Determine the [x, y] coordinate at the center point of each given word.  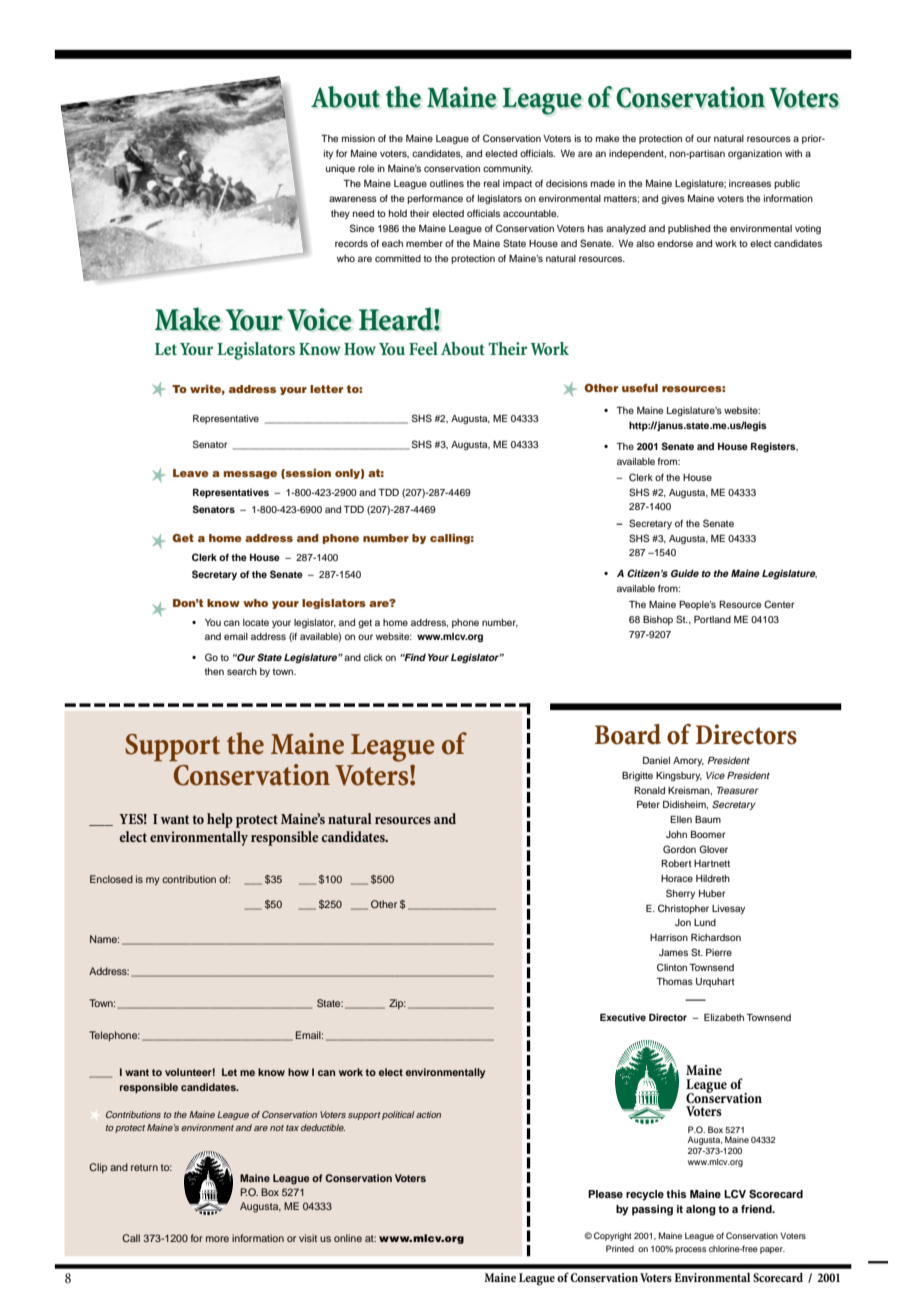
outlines [447, 183]
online [348, 1238]
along [701, 1210]
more [217, 1239]
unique [340, 169]
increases [750, 183]
